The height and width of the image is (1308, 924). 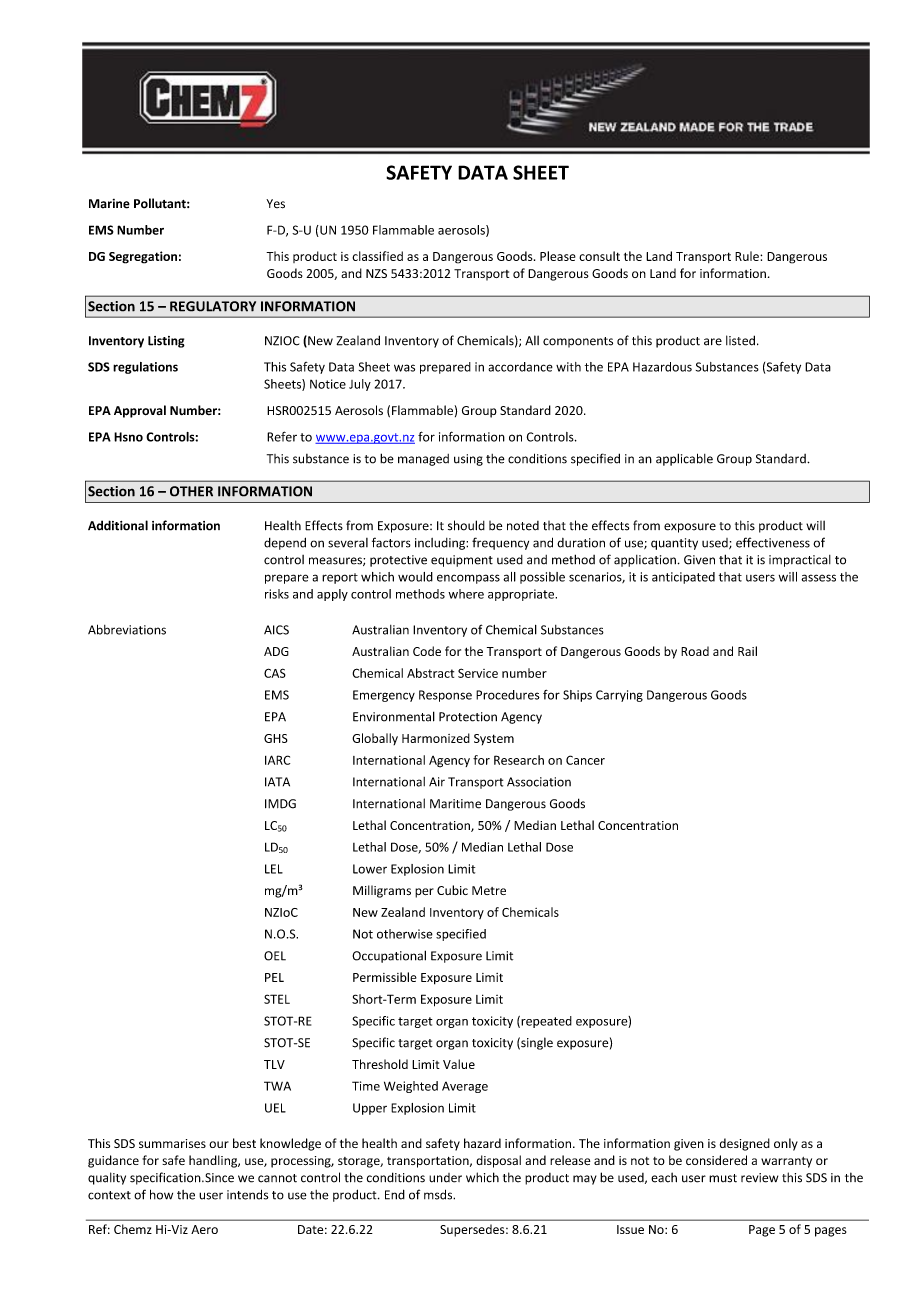 What do you see at coordinates (109, 204) in the image?
I see `Marine` at bounding box center [109, 204].
